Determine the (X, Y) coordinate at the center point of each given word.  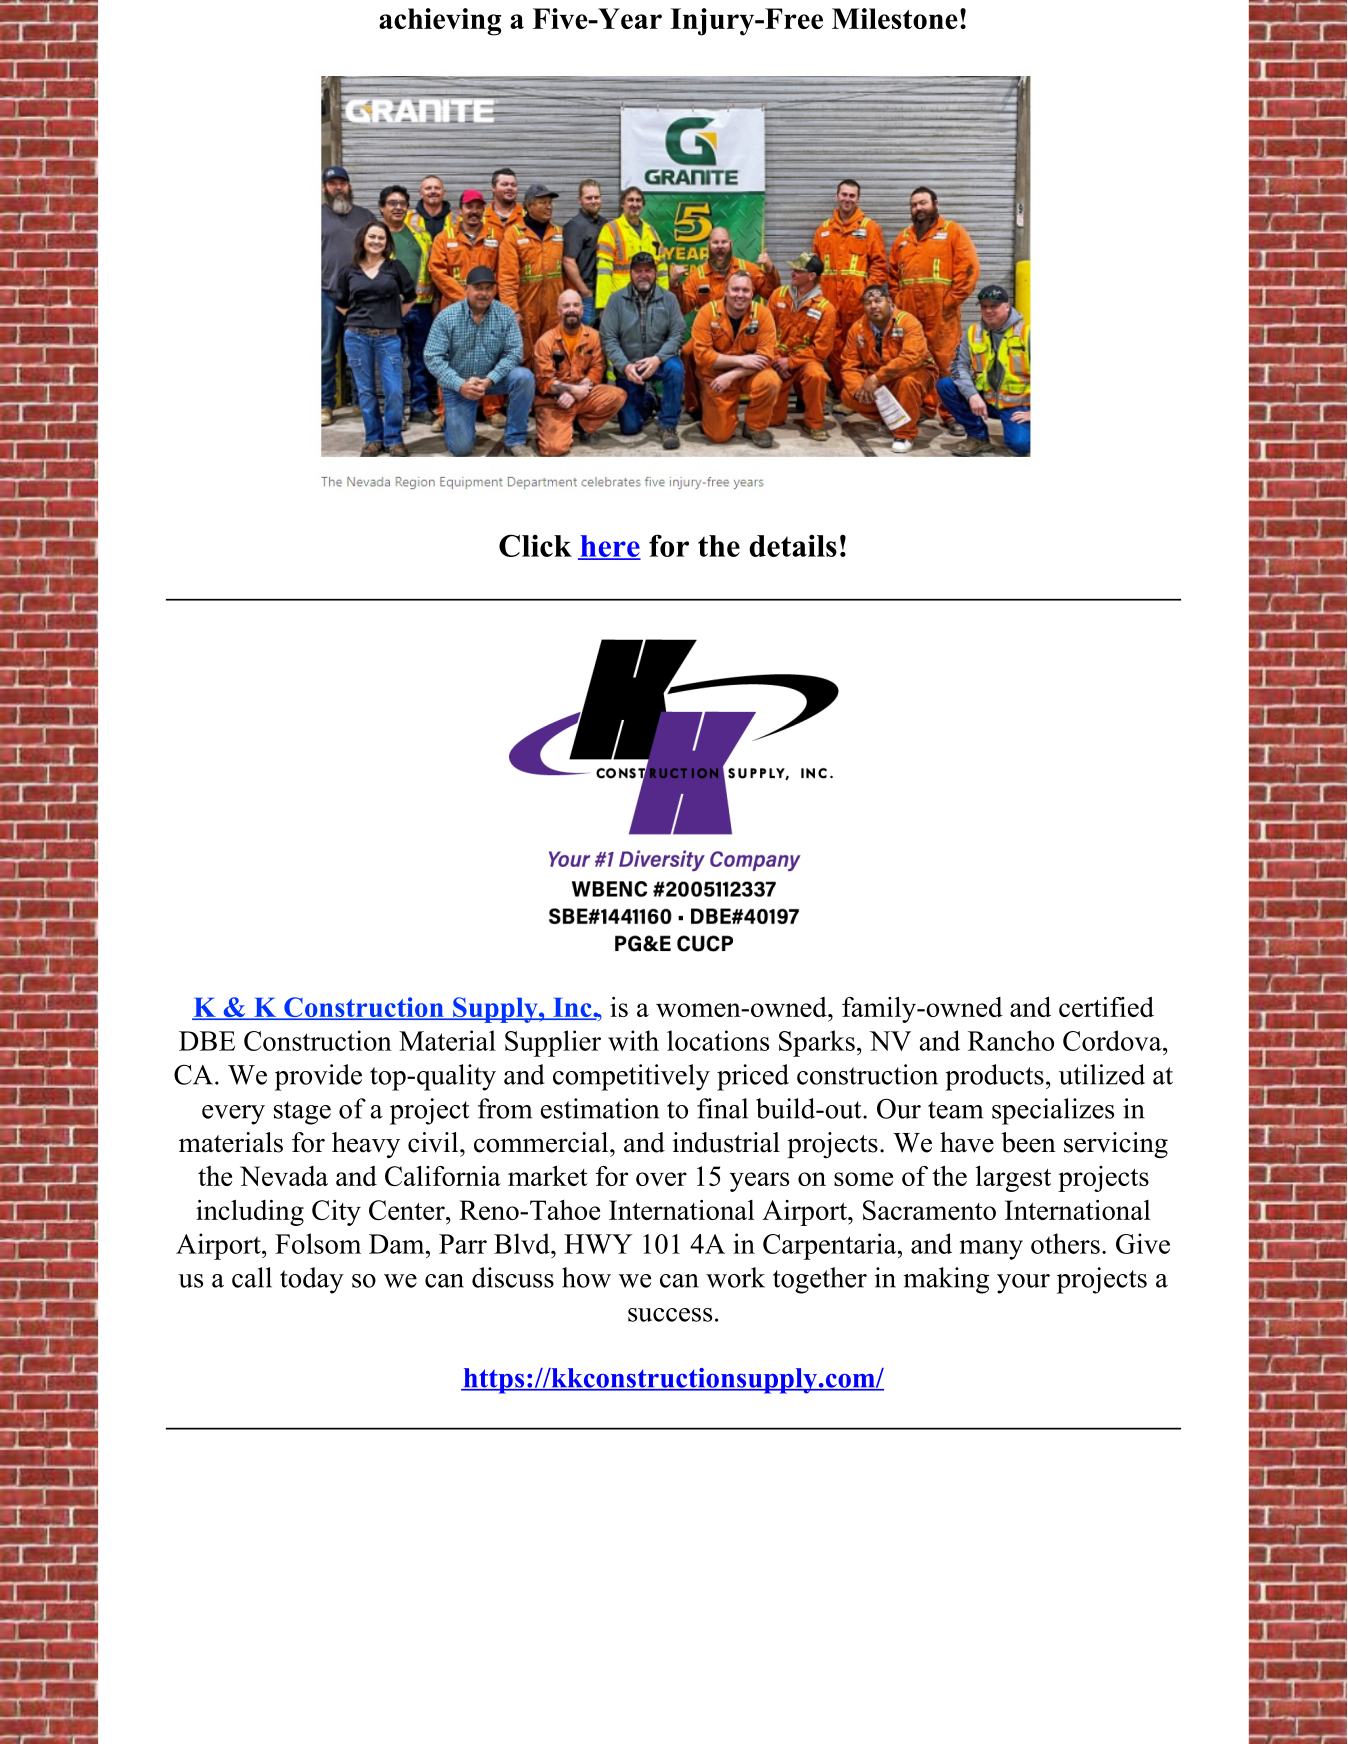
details (793, 545)
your (1023, 1284)
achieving (440, 22)
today (312, 1280)
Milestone (895, 18)
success (670, 1315)
